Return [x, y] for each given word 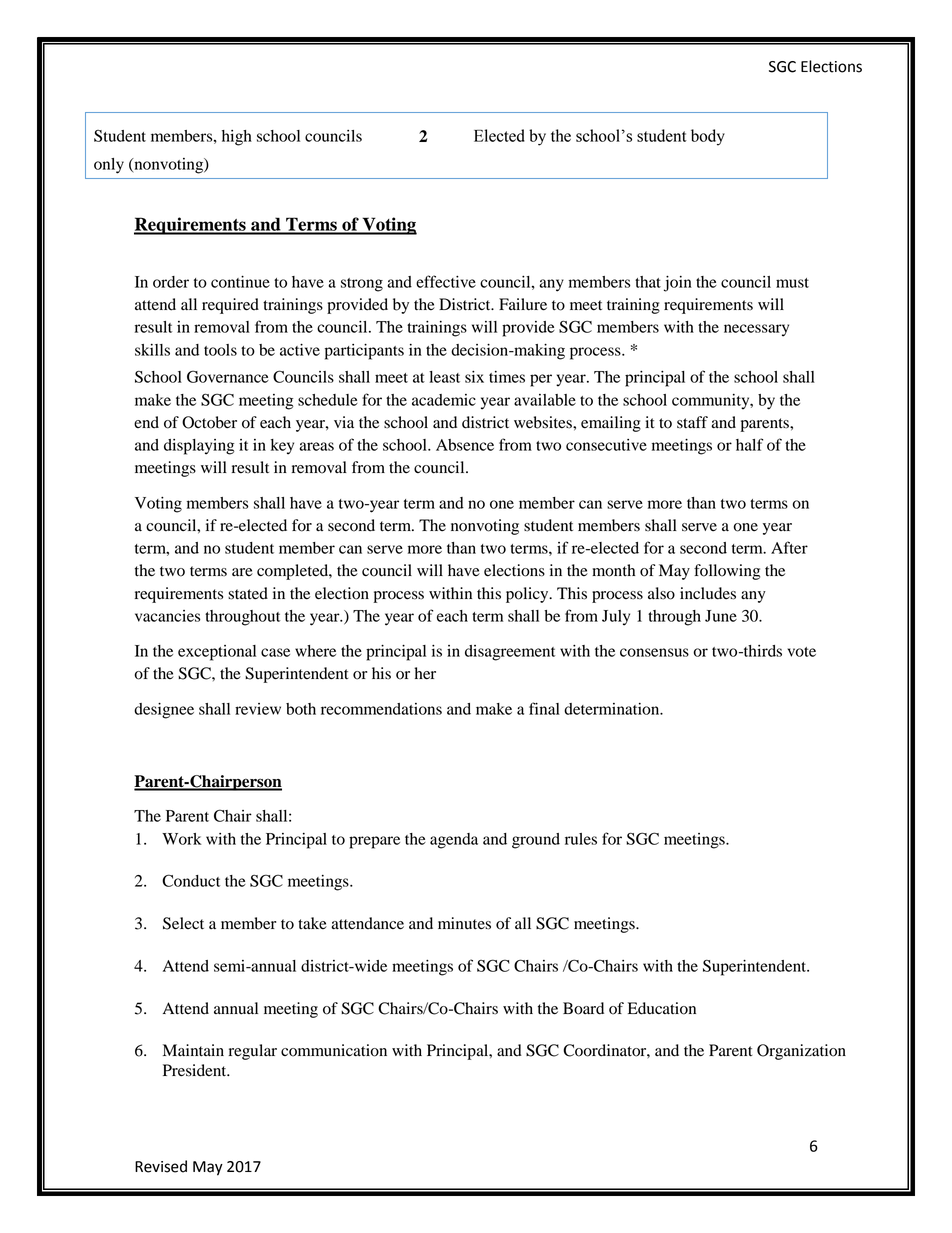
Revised [161, 1166]
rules [581, 839]
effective [446, 281]
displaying [199, 447]
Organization [801, 1052]
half [749, 444]
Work [182, 839]
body [708, 137]
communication [334, 1050]
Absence [465, 445]
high [237, 138]
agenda [454, 841]
